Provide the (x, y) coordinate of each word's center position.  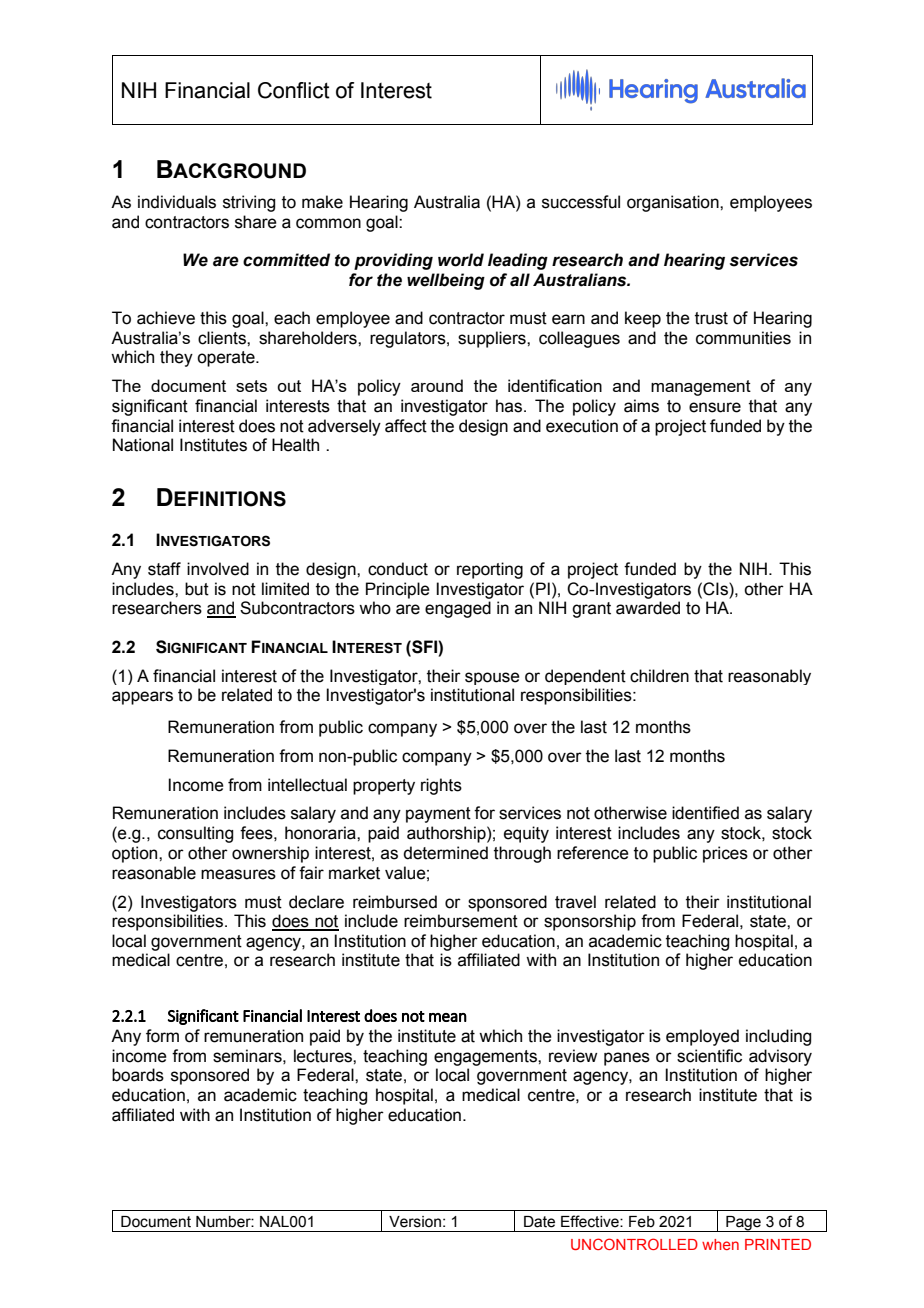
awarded (648, 608)
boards (138, 1075)
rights (441, 786)
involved (218, 569)
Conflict (294, 90)
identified (705, 813)
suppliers (493, 339)
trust (711, 318)
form (162, 1036)
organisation (674, 203)
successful (581, 202)
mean (448, 1017)
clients (223, 338)
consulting (195, 834)
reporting (490, 570)
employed (702, 1037)
